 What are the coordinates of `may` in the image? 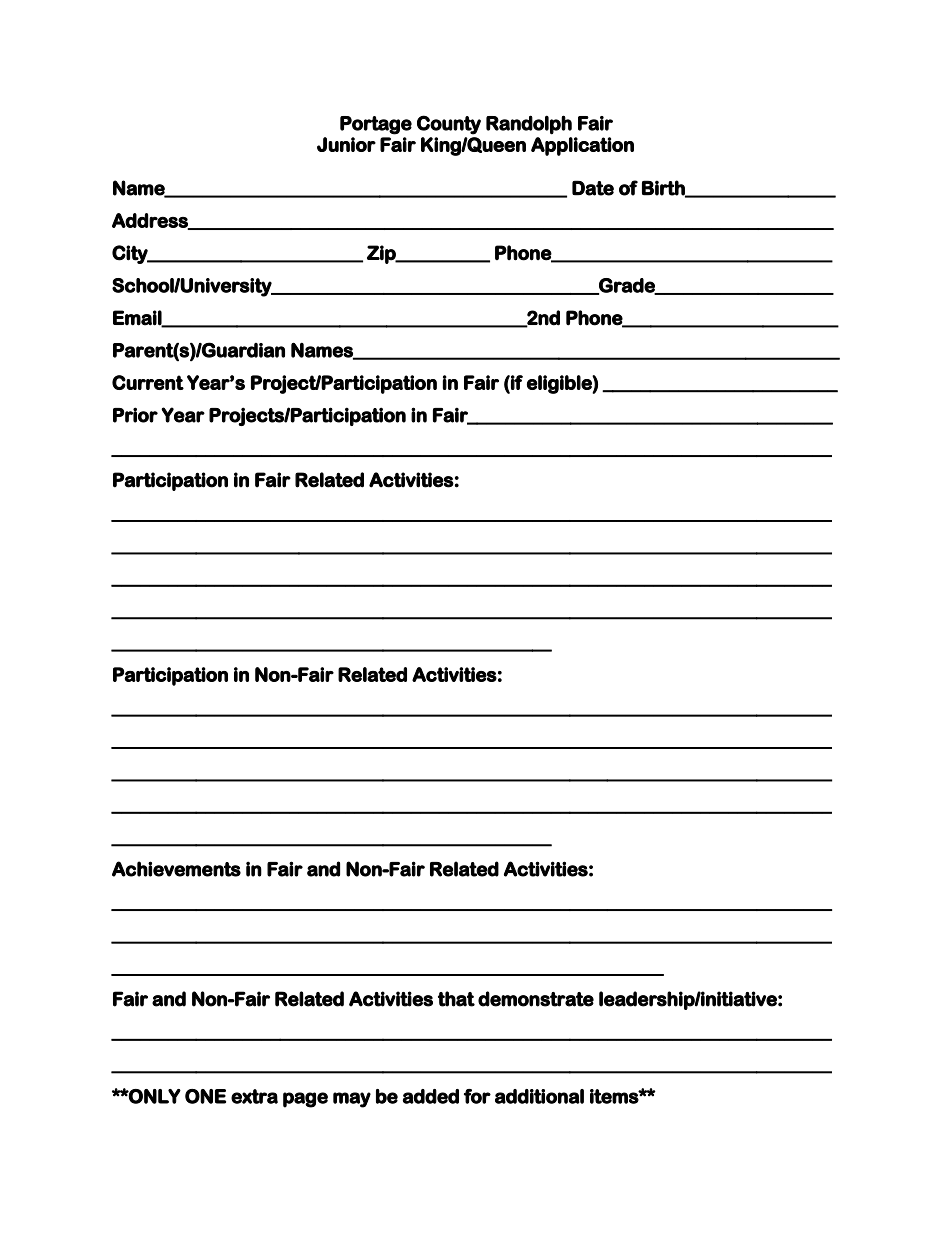 It's located at (352, 1100).
